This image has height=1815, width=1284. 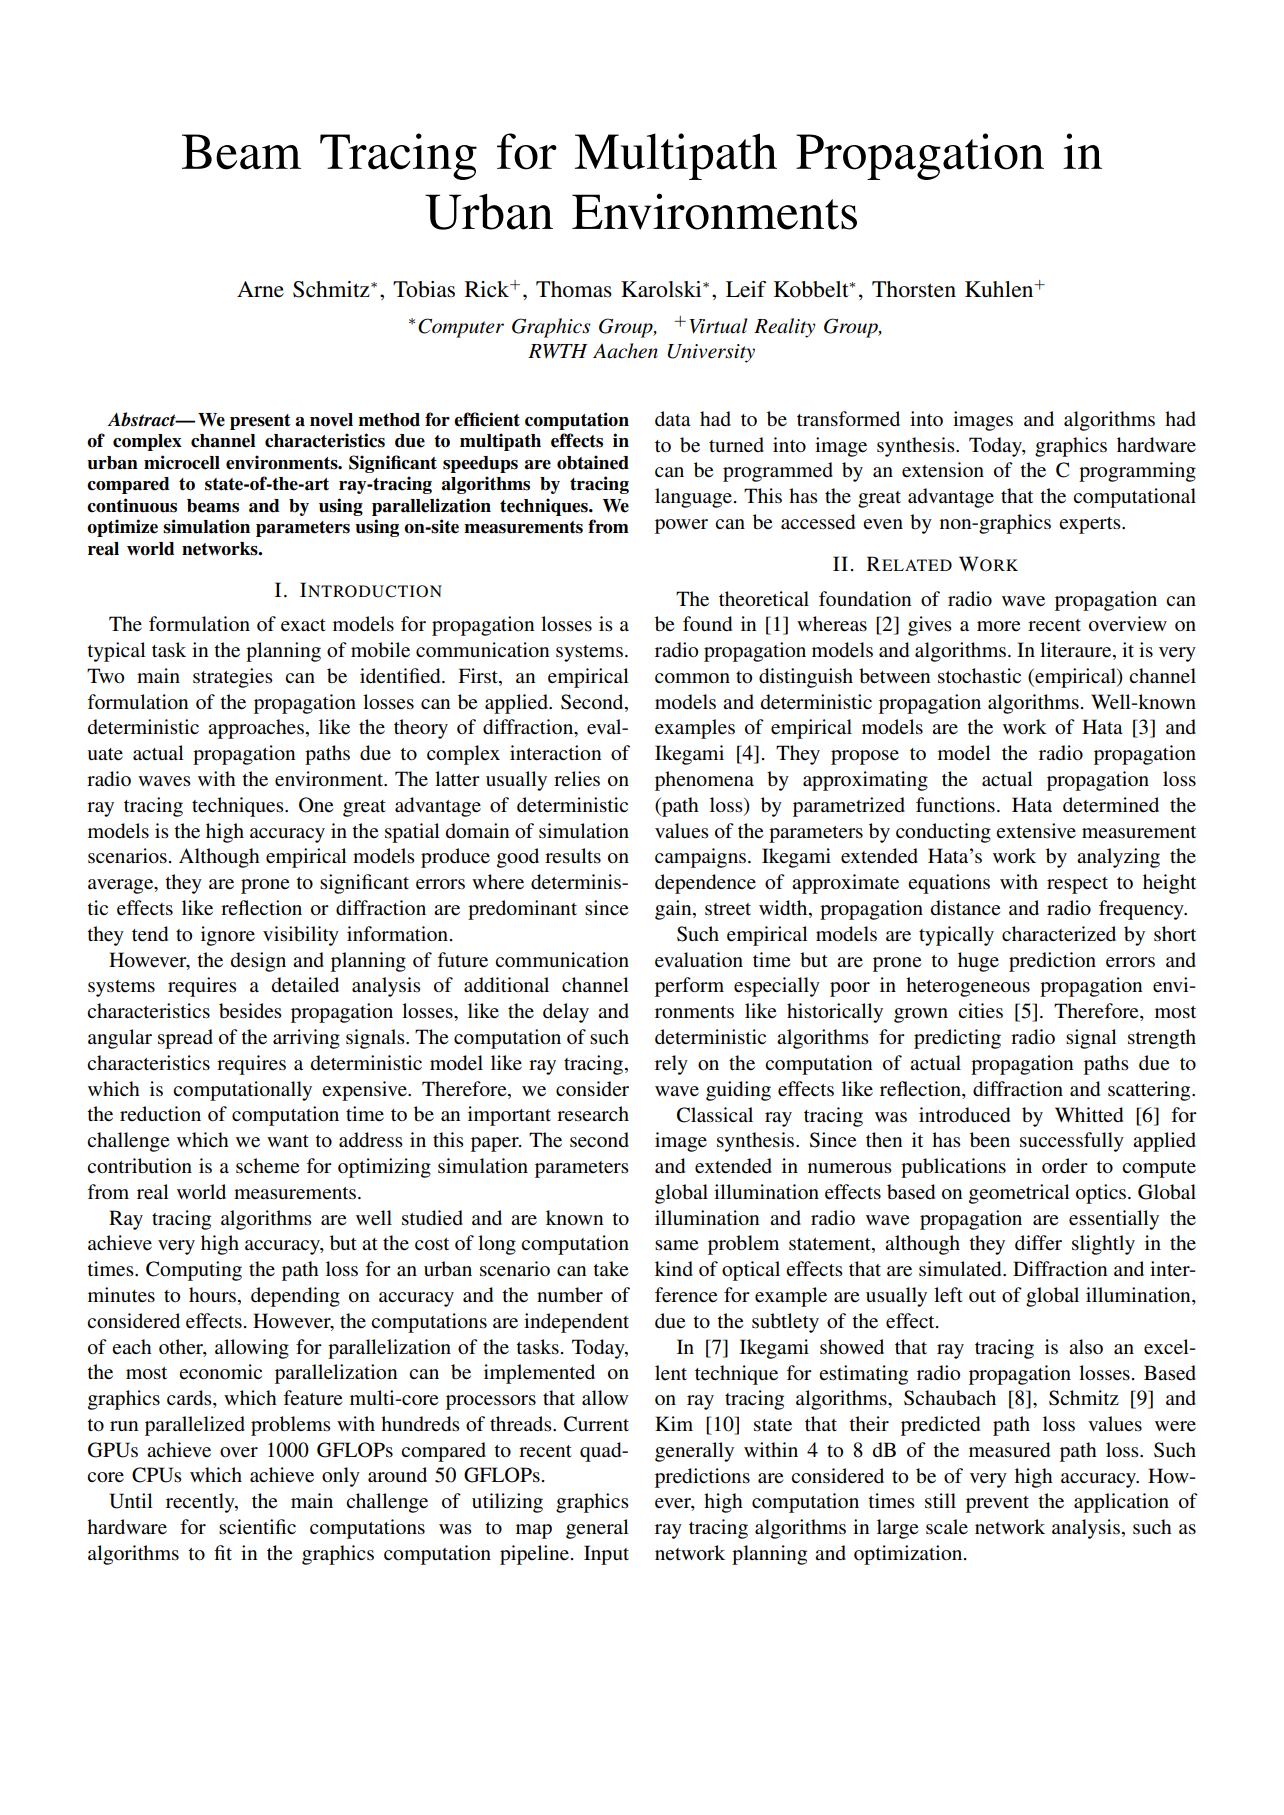 What do you see at coordinates (288, 1141) in the image?
I see `want` at bounding box center [288, 1141].
